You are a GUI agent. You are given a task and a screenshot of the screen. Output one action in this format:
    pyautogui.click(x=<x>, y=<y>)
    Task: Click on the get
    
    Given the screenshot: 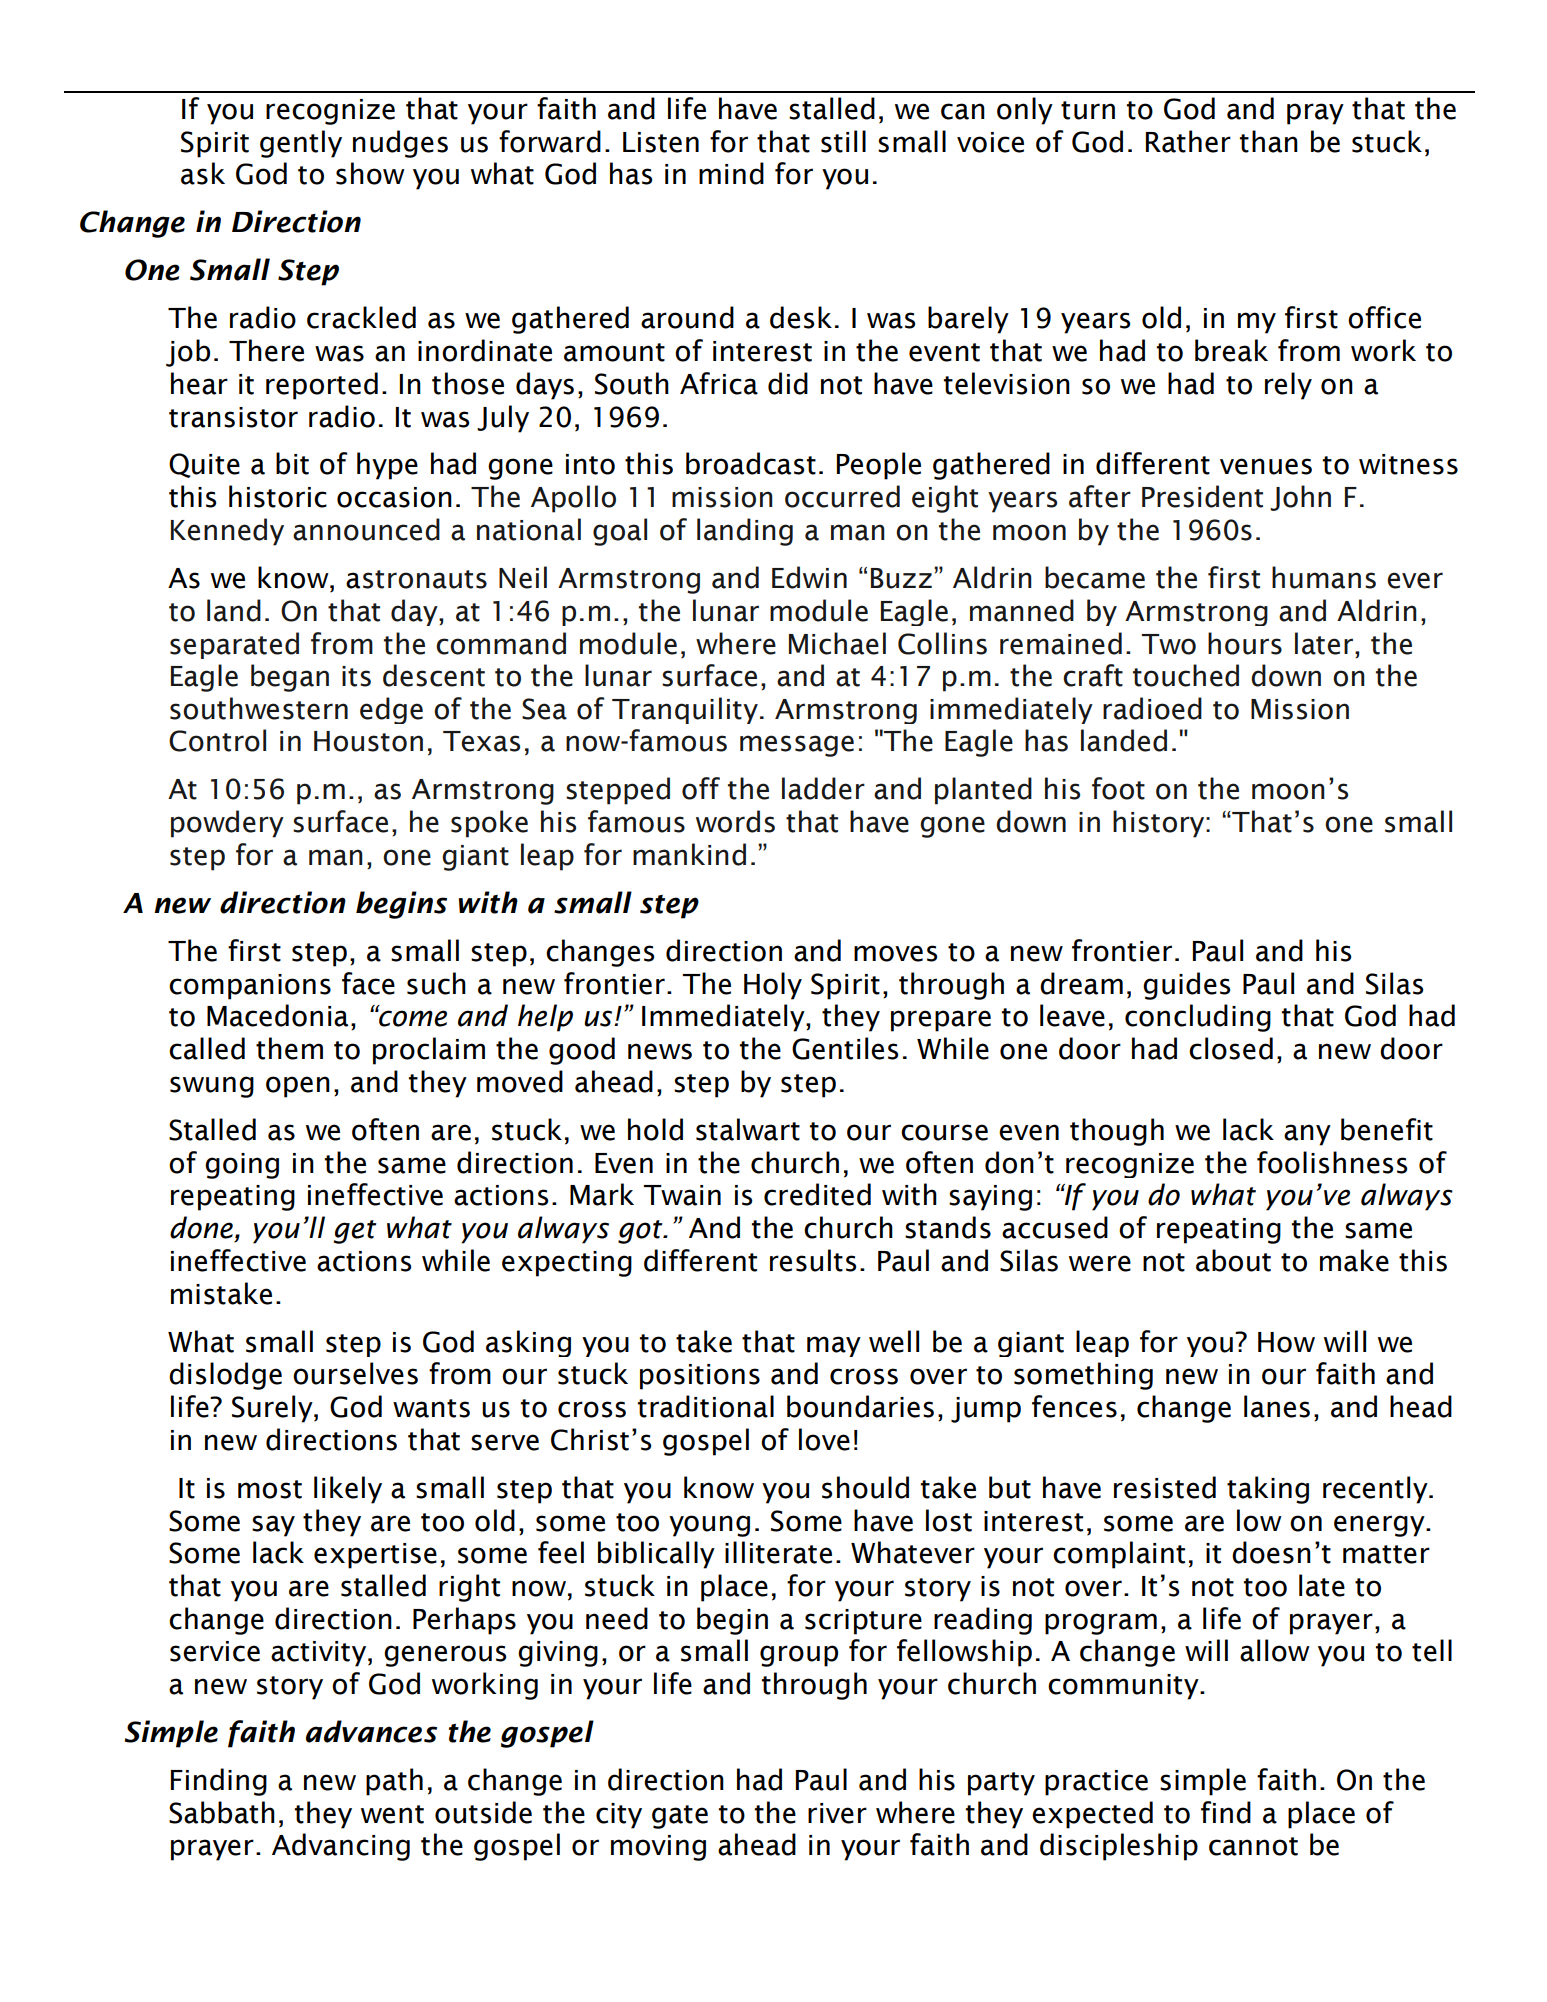 What is the action you would take?
    pyautogui.click(x=355, y=1232)
